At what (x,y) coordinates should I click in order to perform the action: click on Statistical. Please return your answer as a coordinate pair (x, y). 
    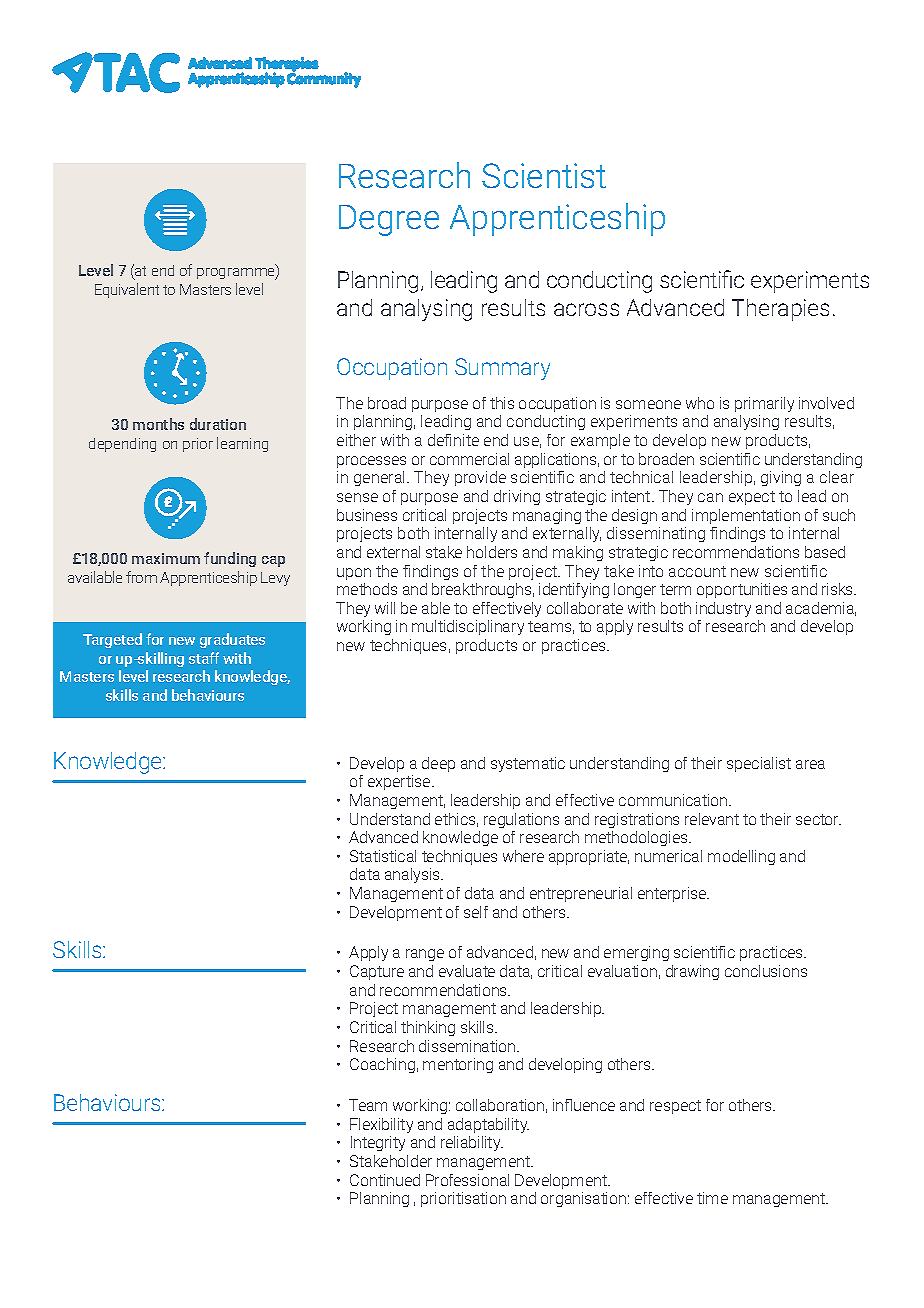
    Looking at the image, I should click on (383, 856).
